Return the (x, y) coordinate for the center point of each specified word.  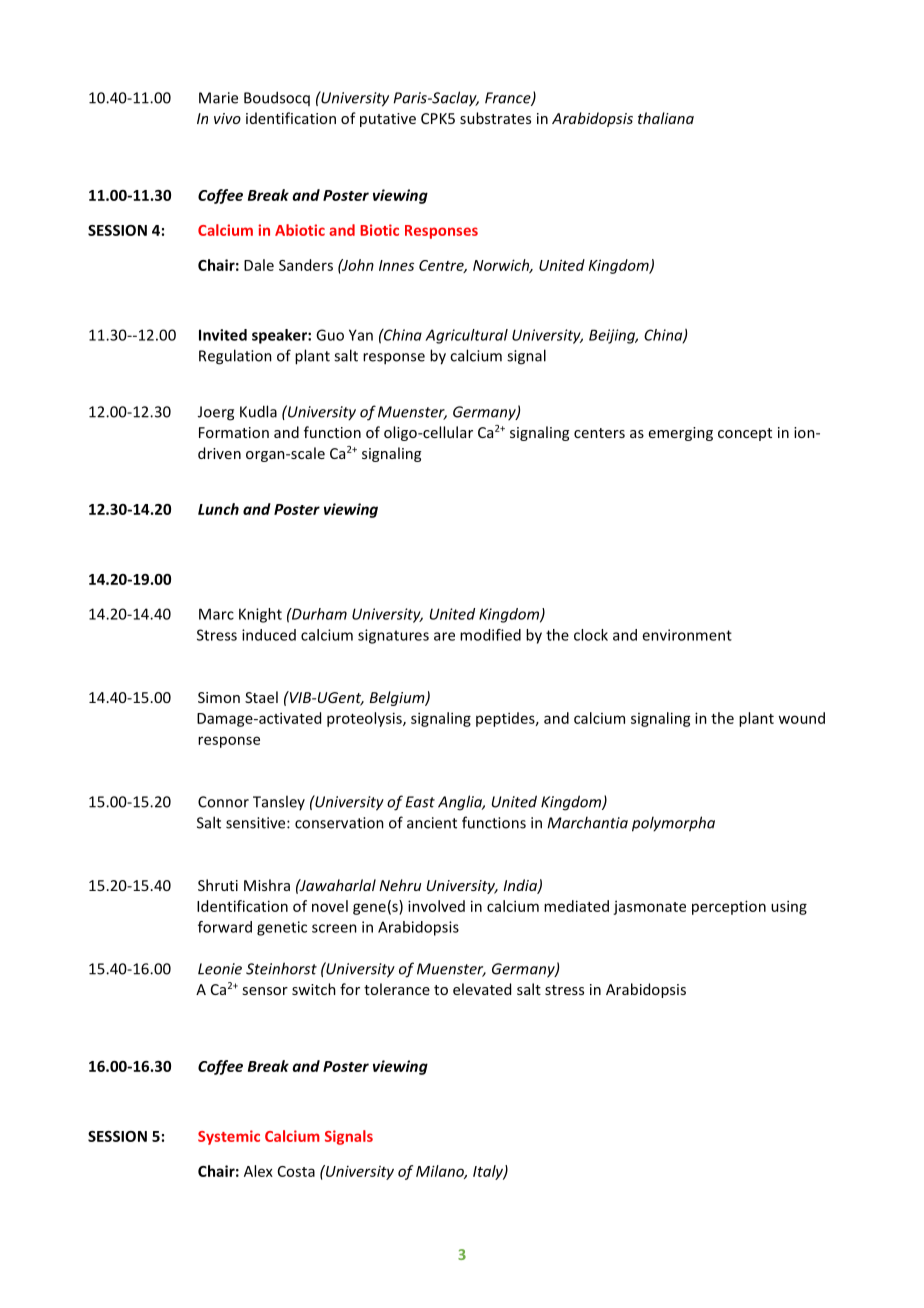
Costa (296, 1171)
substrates (495, 118)
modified (490, 635)
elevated (482, 989)
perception (729, 907)
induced (269, 635)
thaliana (666, 118)
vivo (227, 118)
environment (687, 635)
